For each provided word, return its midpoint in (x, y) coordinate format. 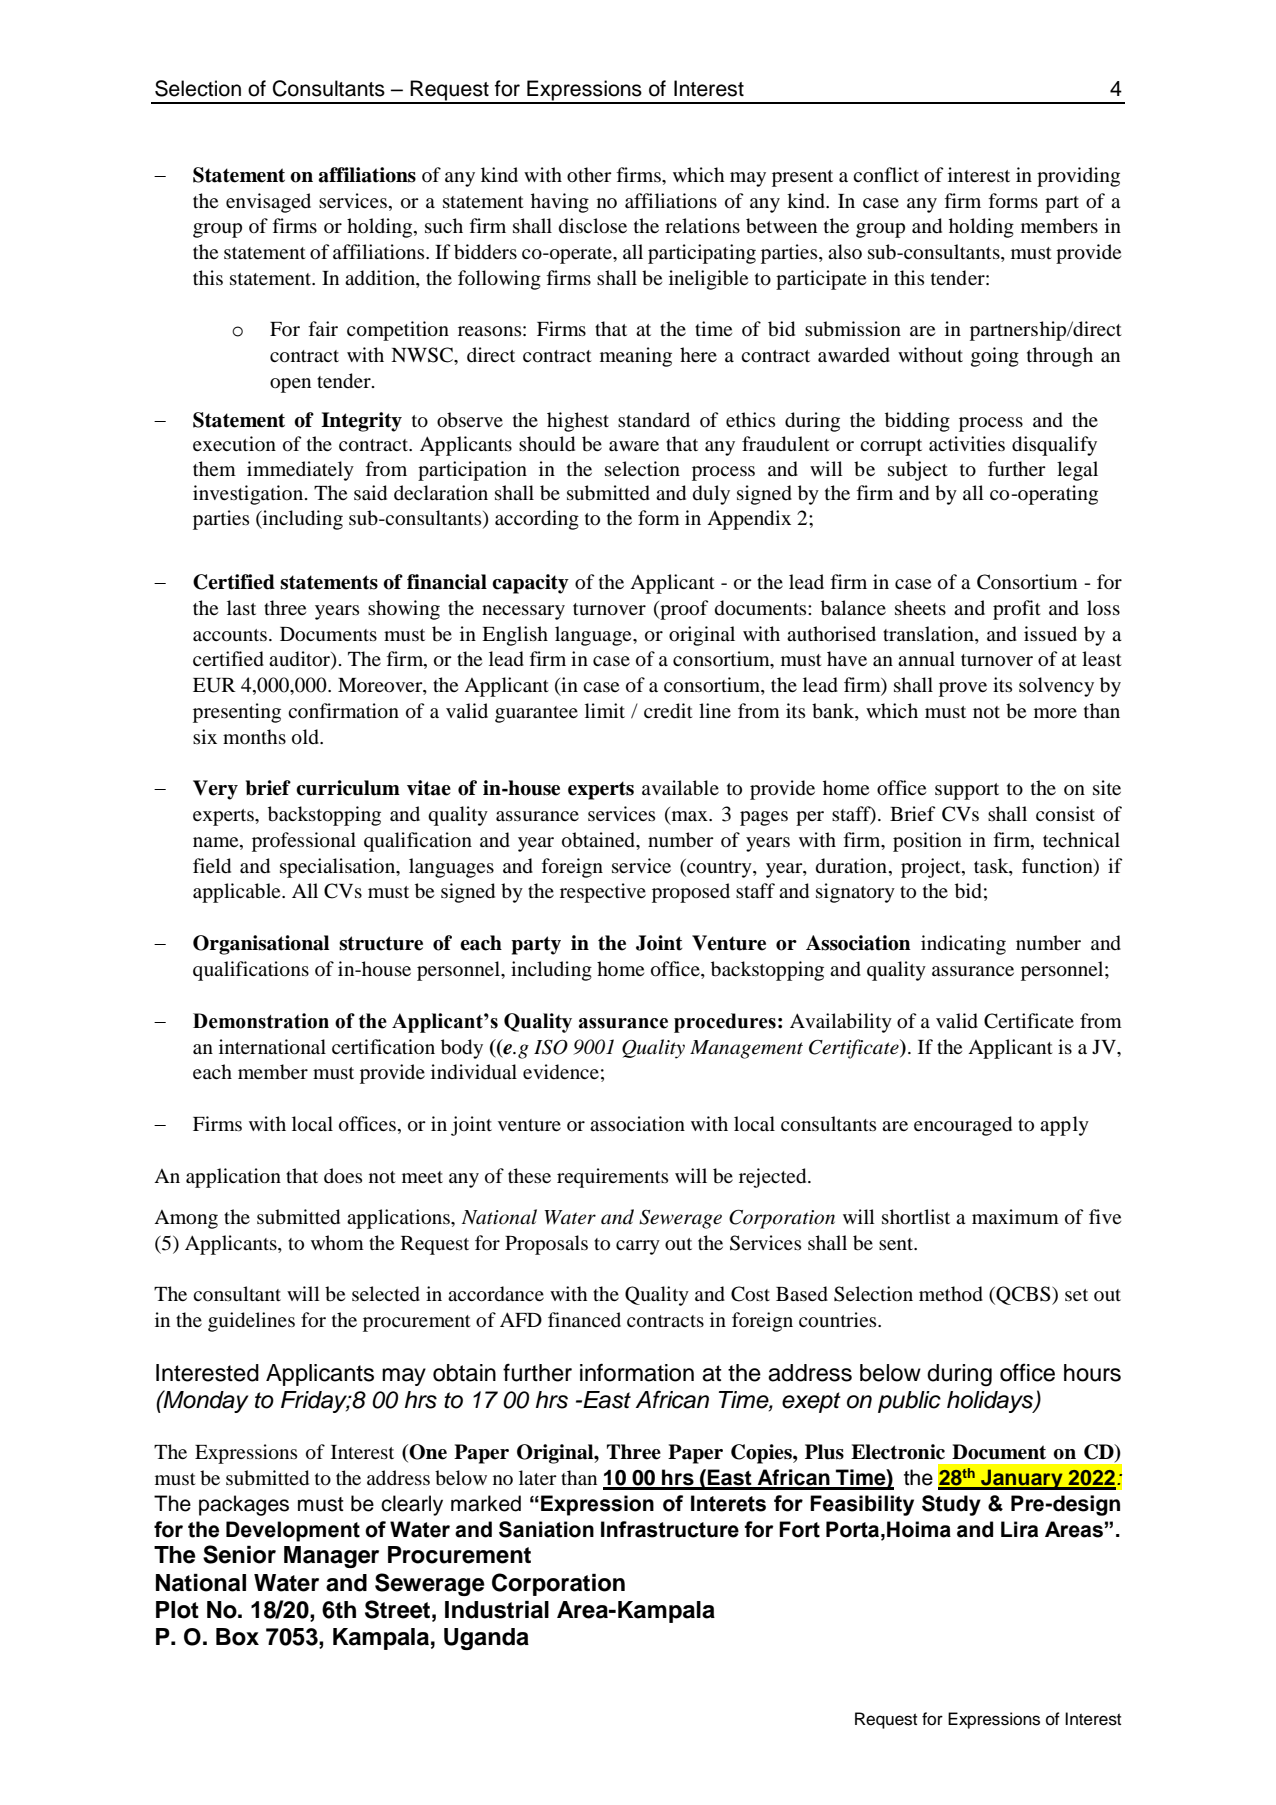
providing (1078, 177)
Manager (331, 1557)
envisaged (268, 203)
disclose (593, 226)
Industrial (497, 1610)
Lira (1019, 1529)
